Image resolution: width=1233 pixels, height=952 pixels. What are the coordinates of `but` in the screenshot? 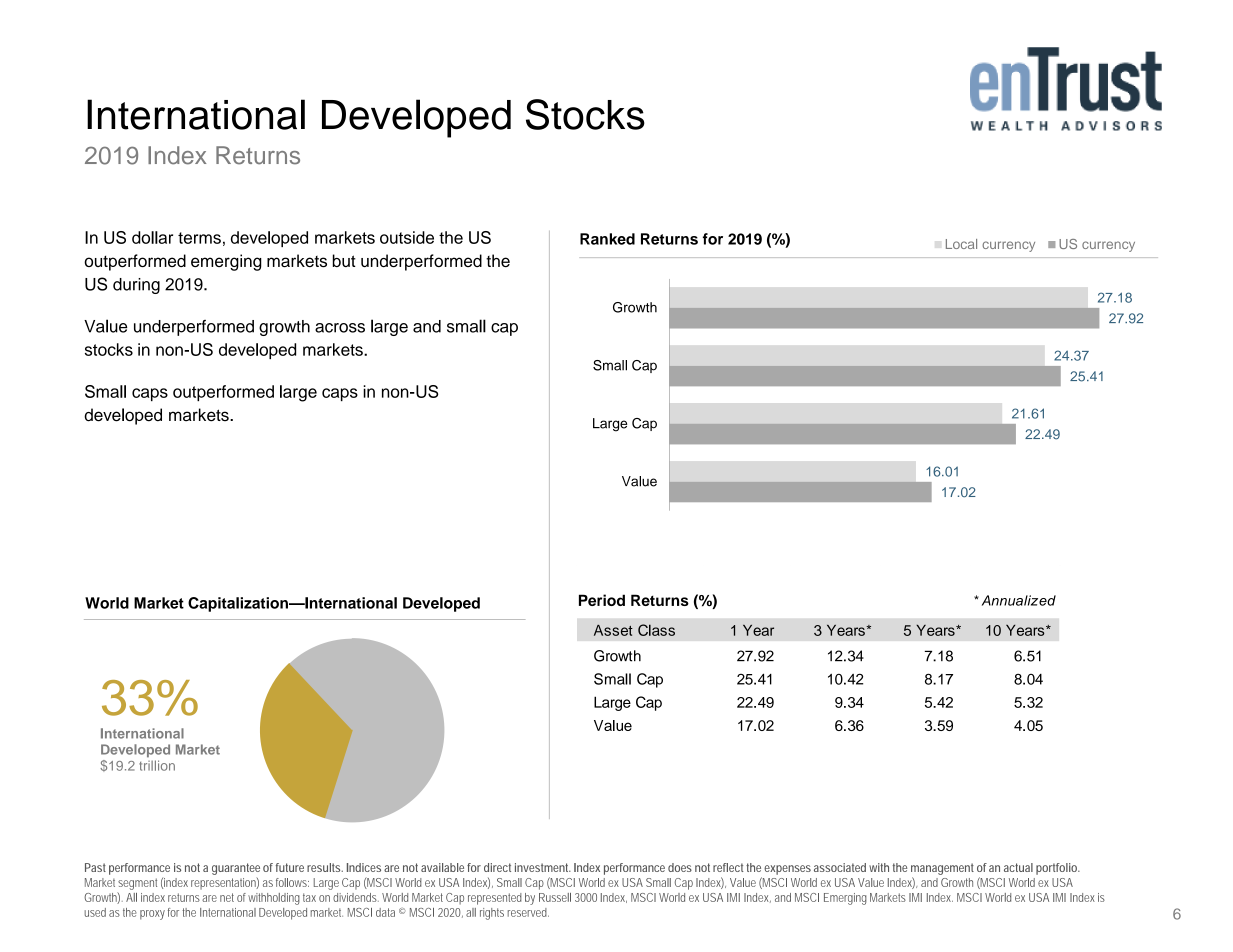 It's located at (344, 260).
